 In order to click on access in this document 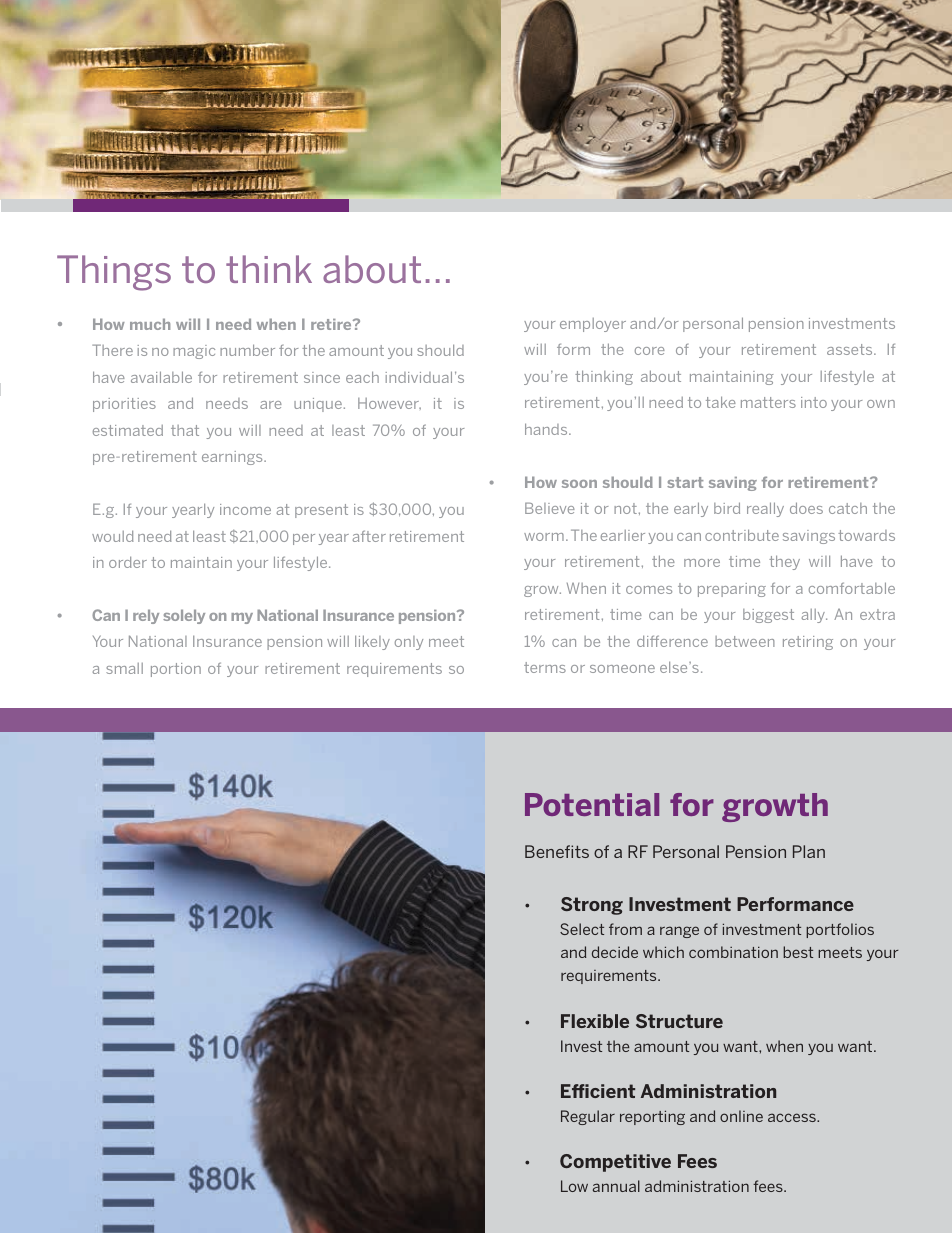, I will do `click(793, 1117)`.
